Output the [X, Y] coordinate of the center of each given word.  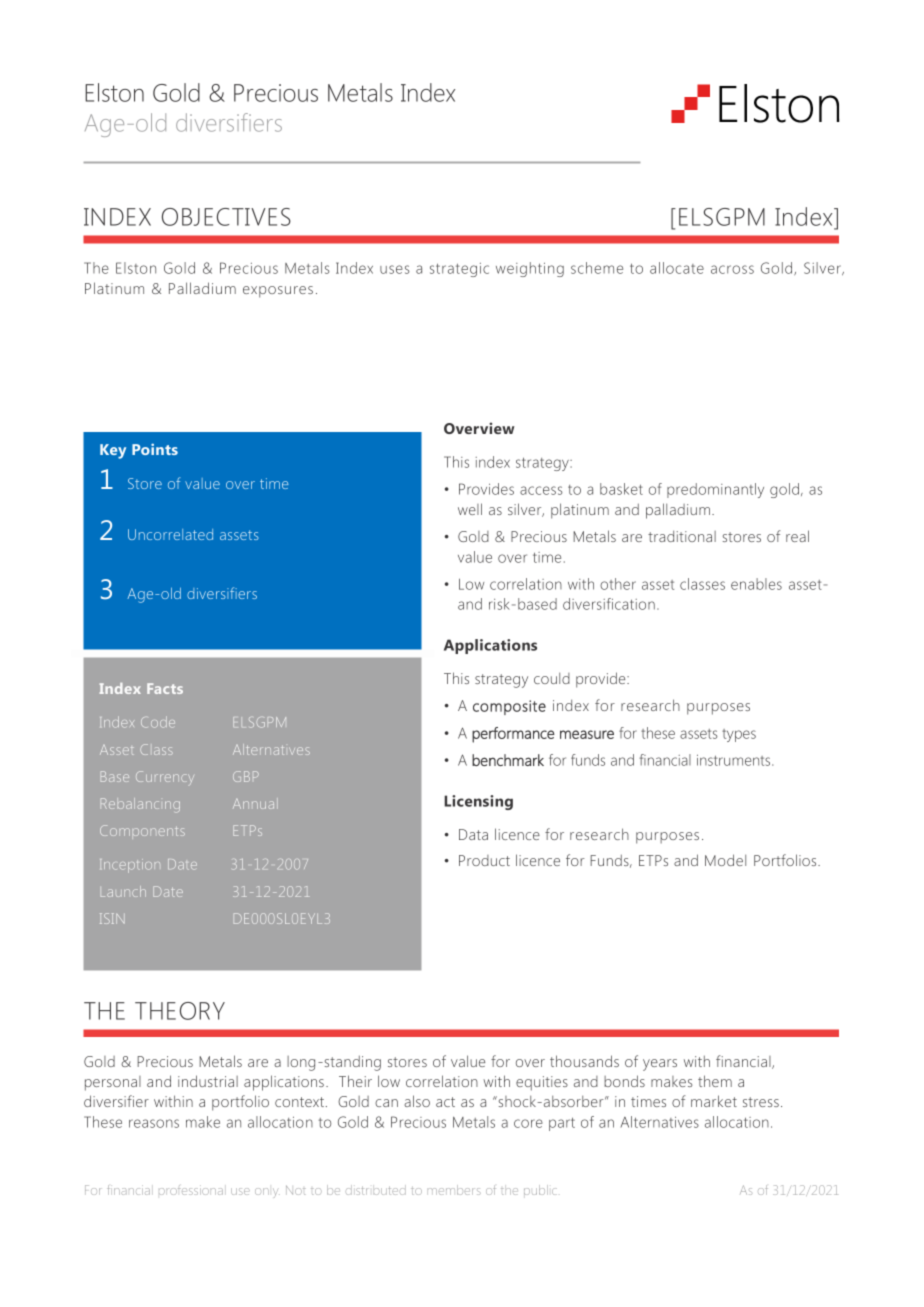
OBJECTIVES [226, 217]
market [714, 1101]
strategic [459, 270]
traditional [682, 536]
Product [484, 860]
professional [191, 1190]
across [732, 269]
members [456, 1190]
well [470, 509]
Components [142, 830]
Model [725, 860]
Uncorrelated [170, 534]
